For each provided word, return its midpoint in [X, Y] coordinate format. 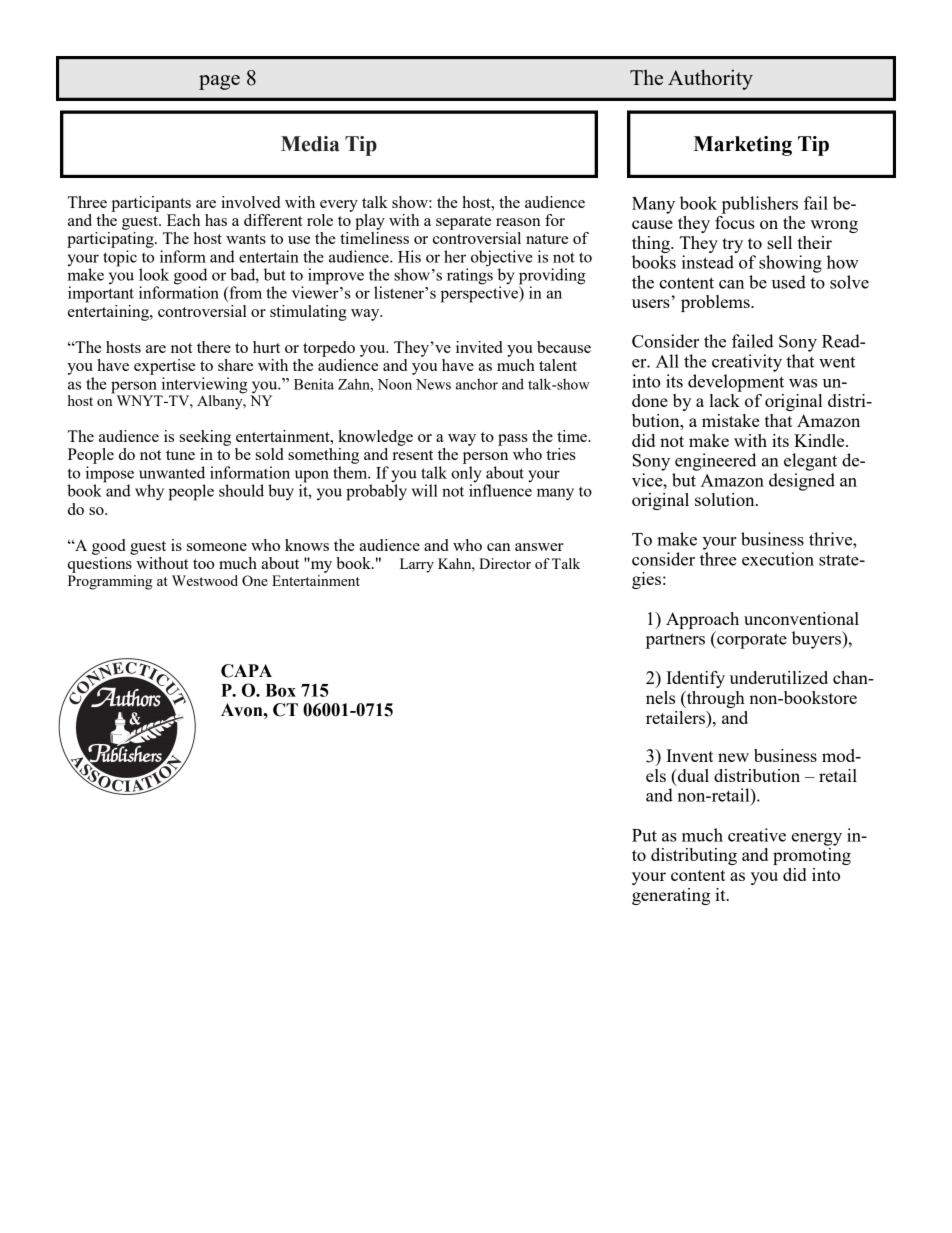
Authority [710, 79]
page [219, 82]
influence [500, 489]
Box [280, 690]
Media [310, 144]
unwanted [172, 472]
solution [726, 499]
